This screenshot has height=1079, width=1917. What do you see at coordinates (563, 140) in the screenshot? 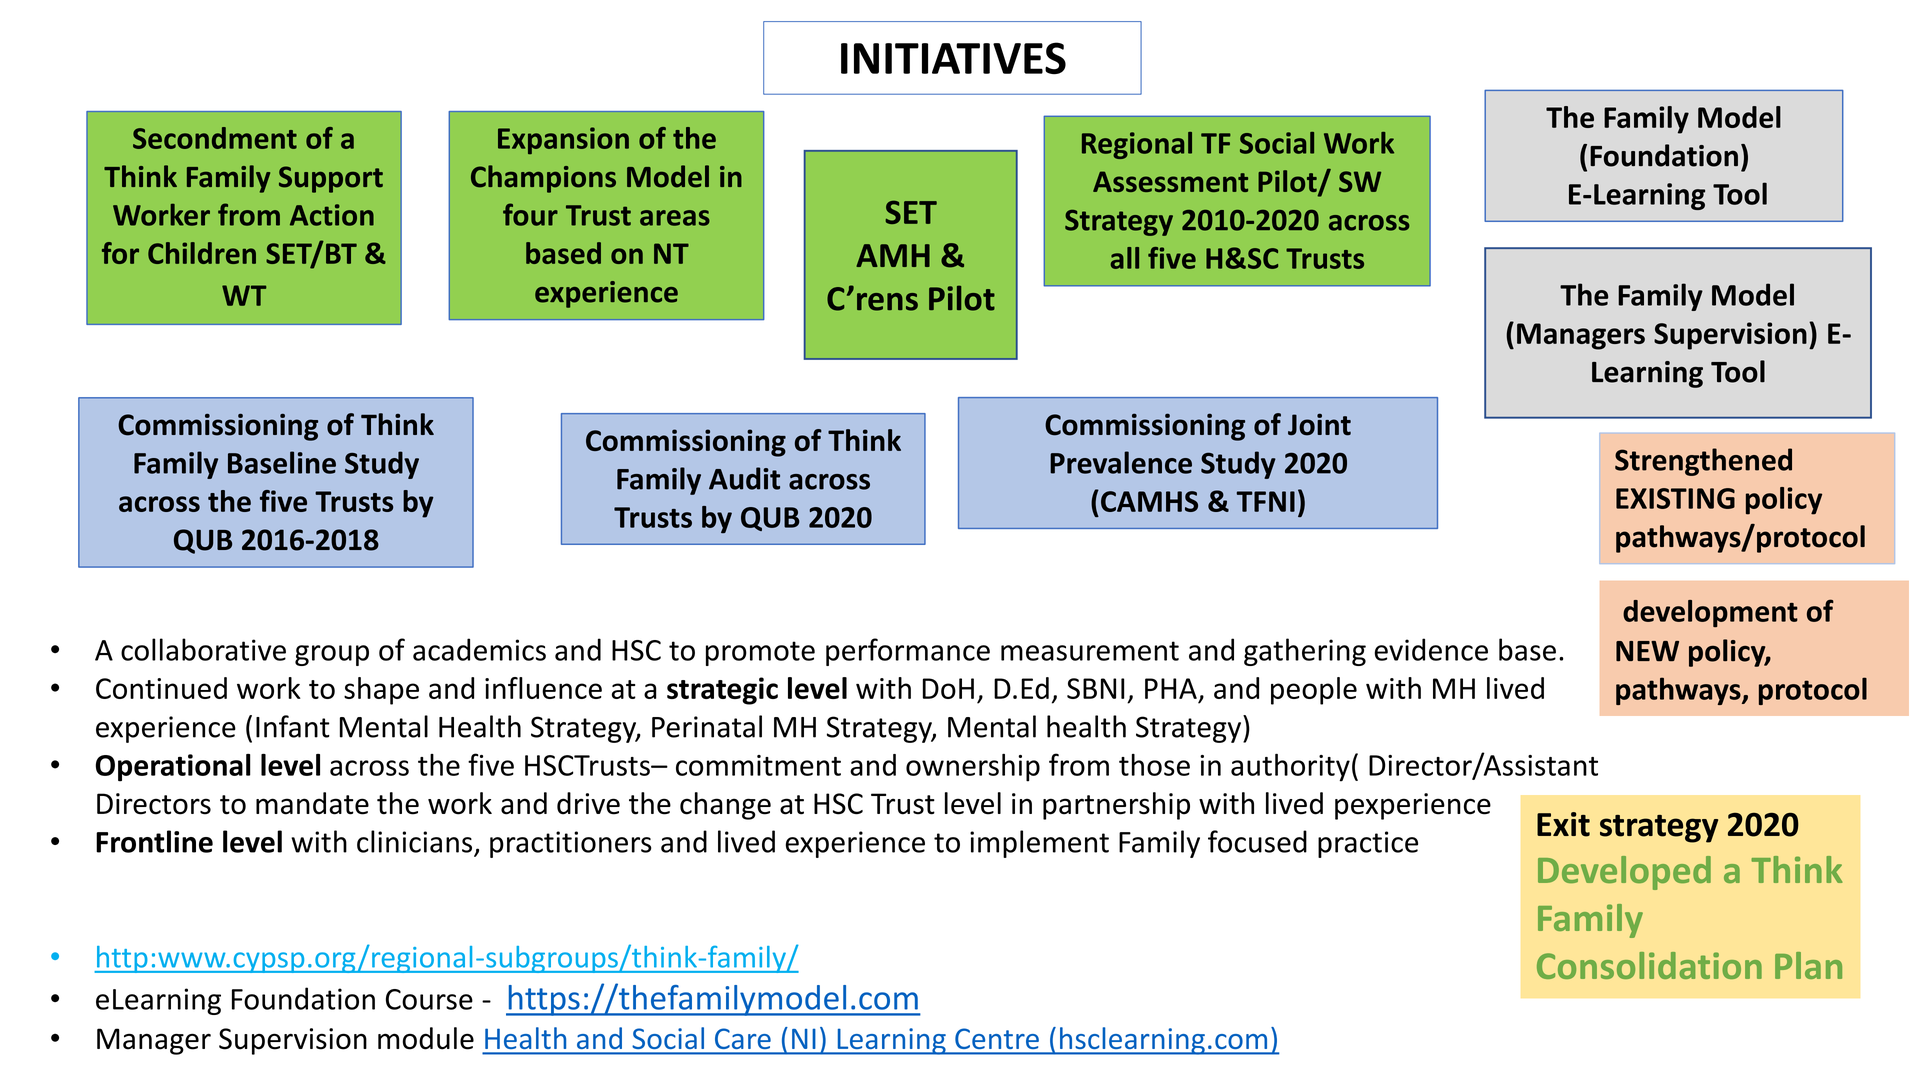
I see `Expansion` at bounding box center [563, 140].
